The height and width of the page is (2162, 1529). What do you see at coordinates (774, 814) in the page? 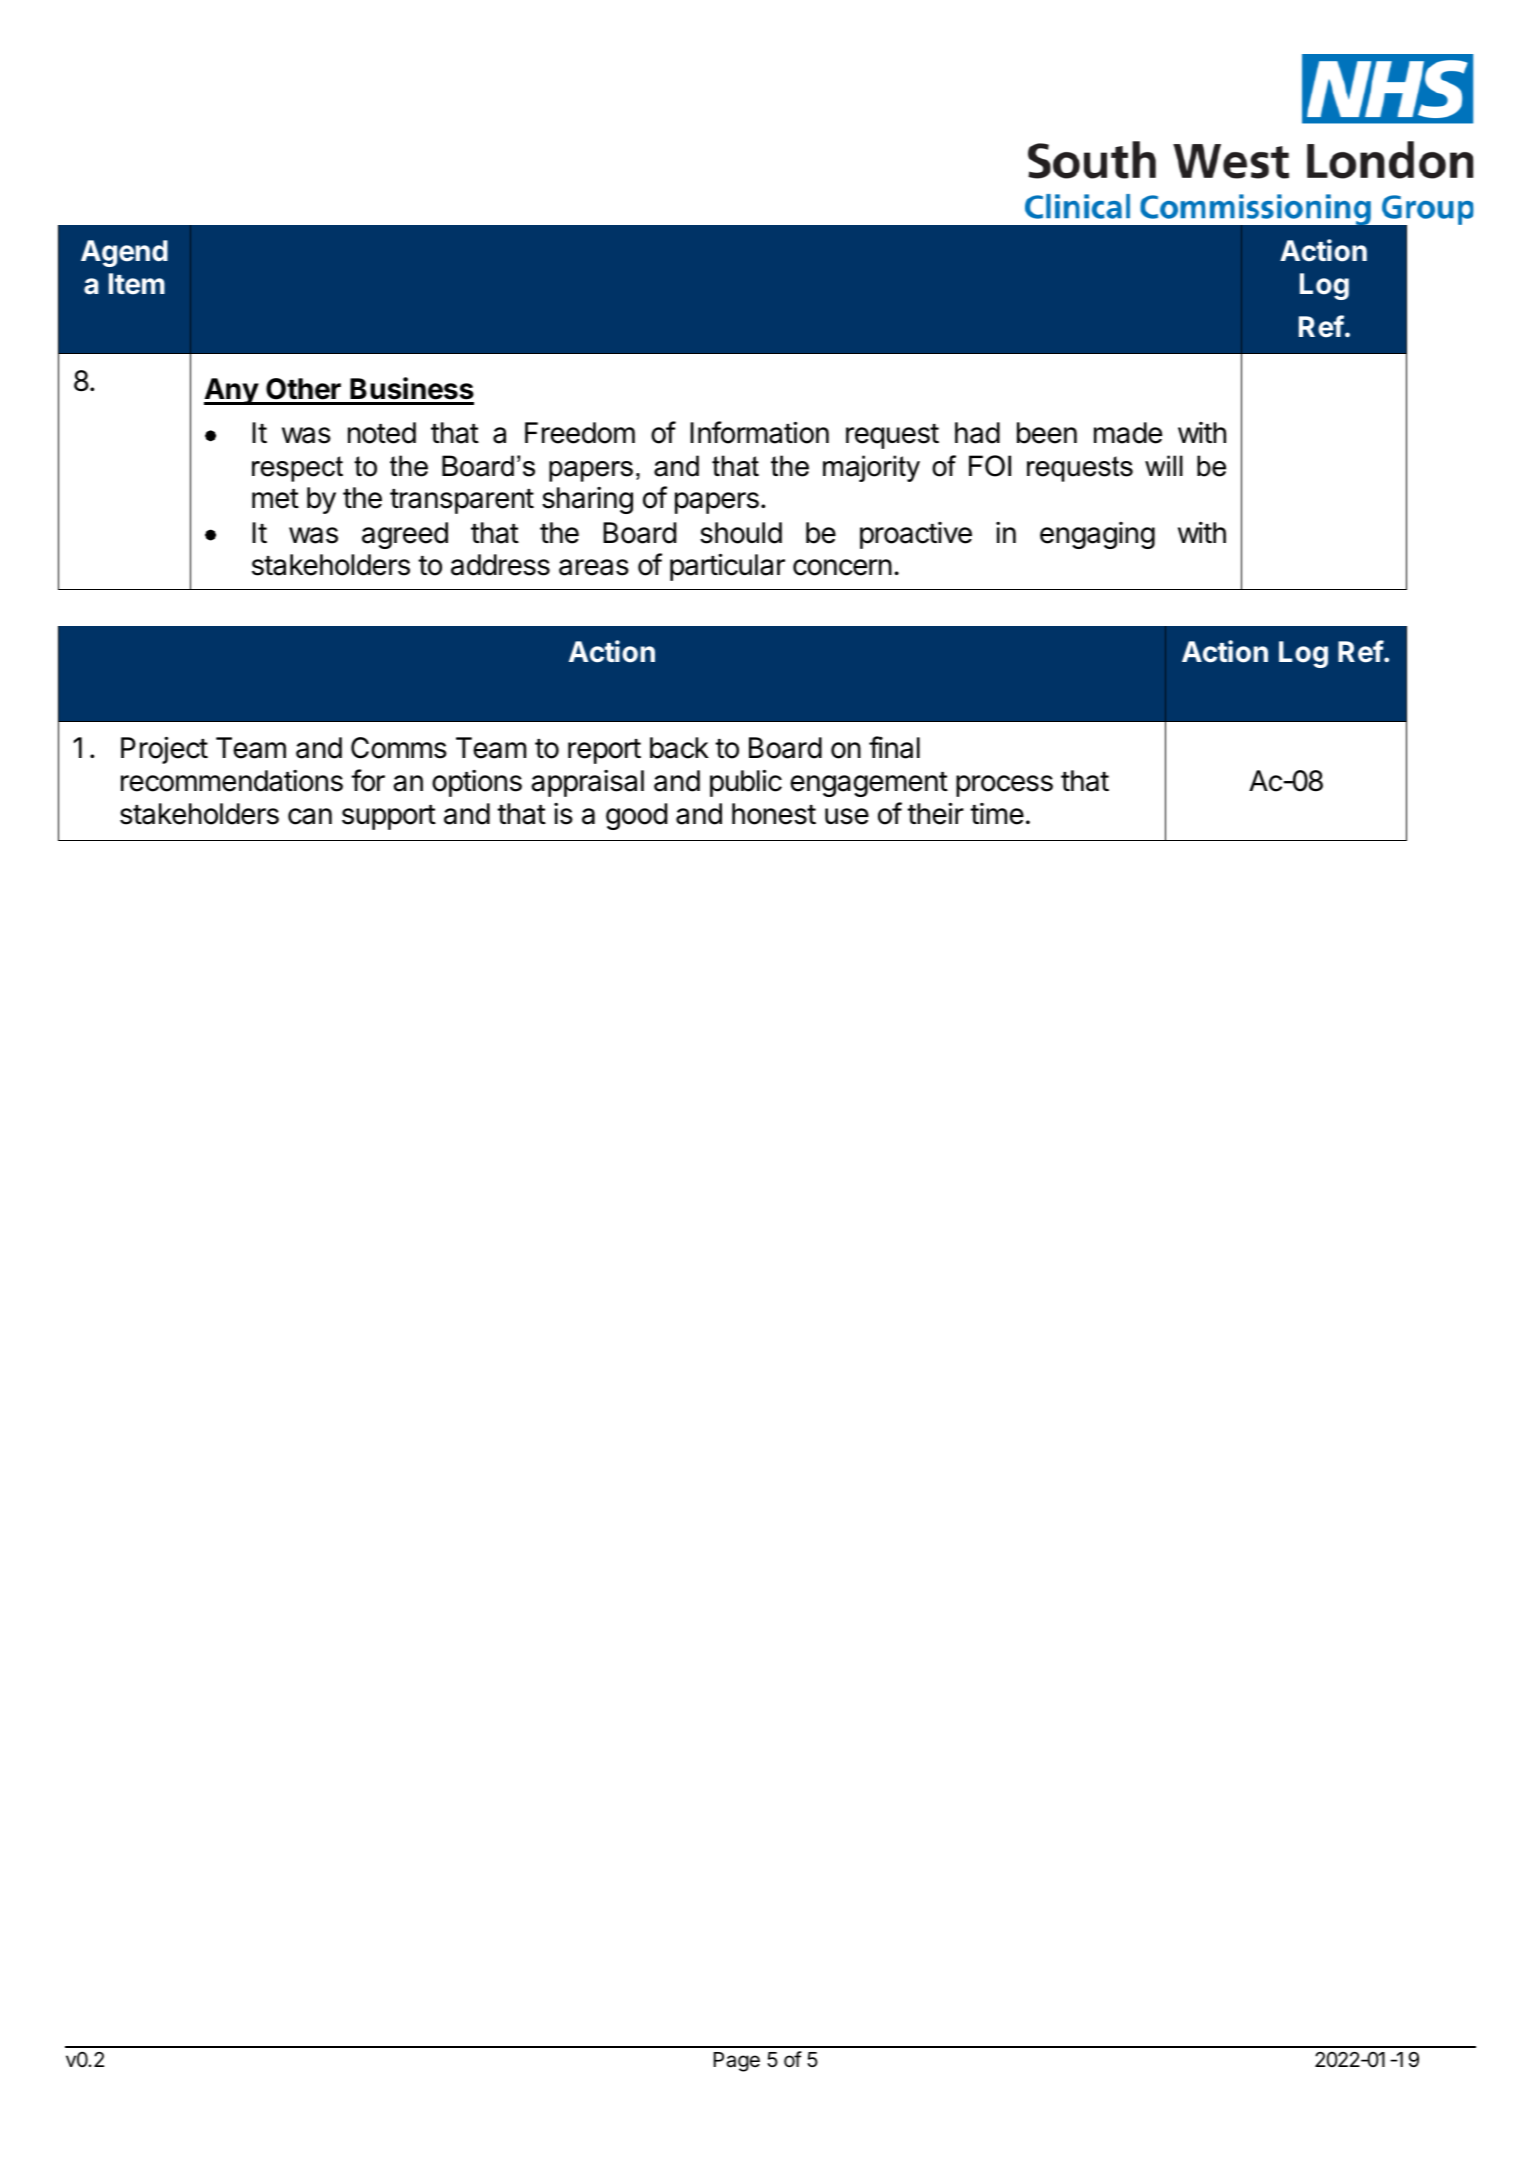
I see `honest` at bounding box center [774, 814].
